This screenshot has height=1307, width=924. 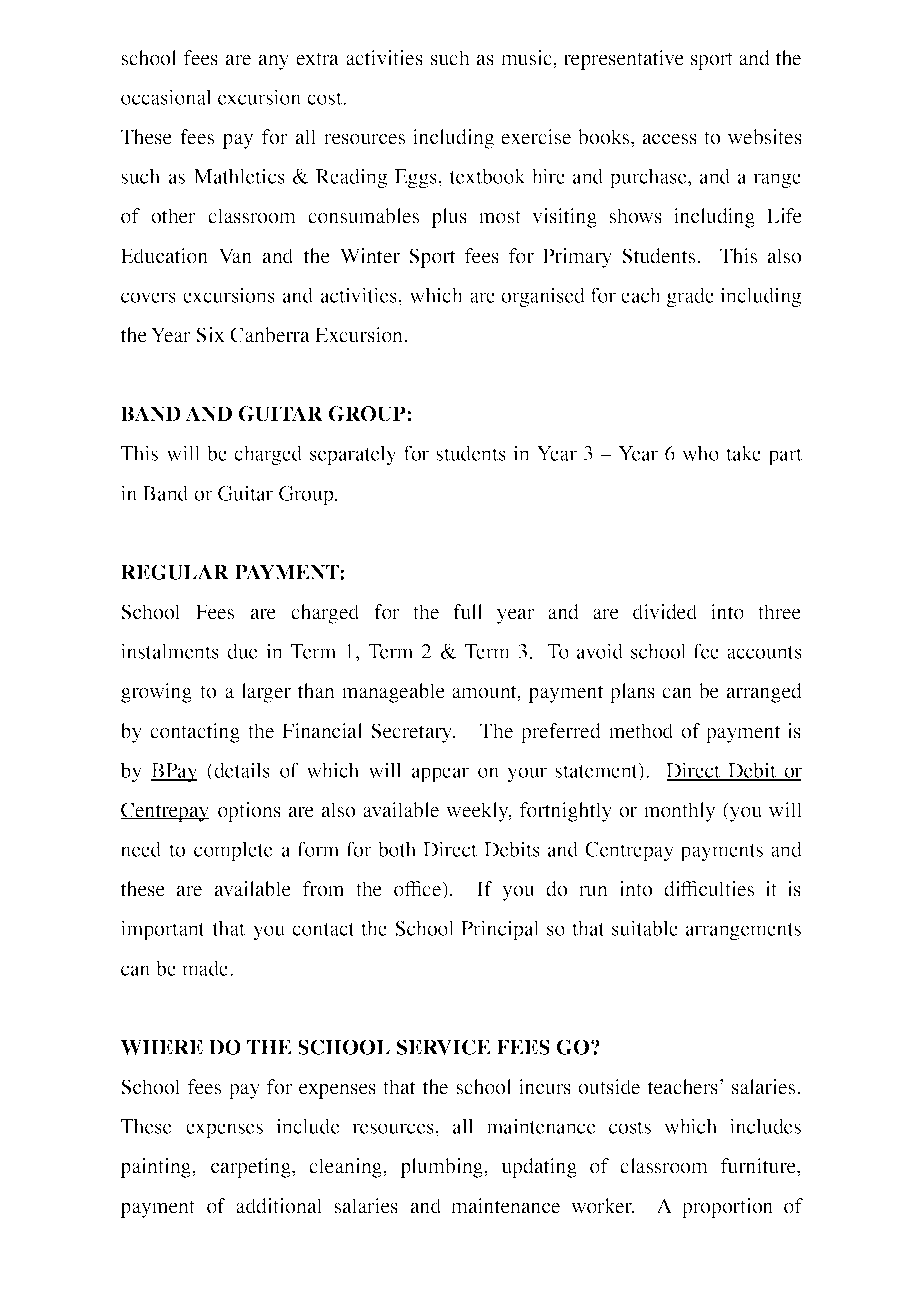 What do you see at coordinates (527, 58) in the screenshot?
I see `music` at bounding box center [527, 58].
